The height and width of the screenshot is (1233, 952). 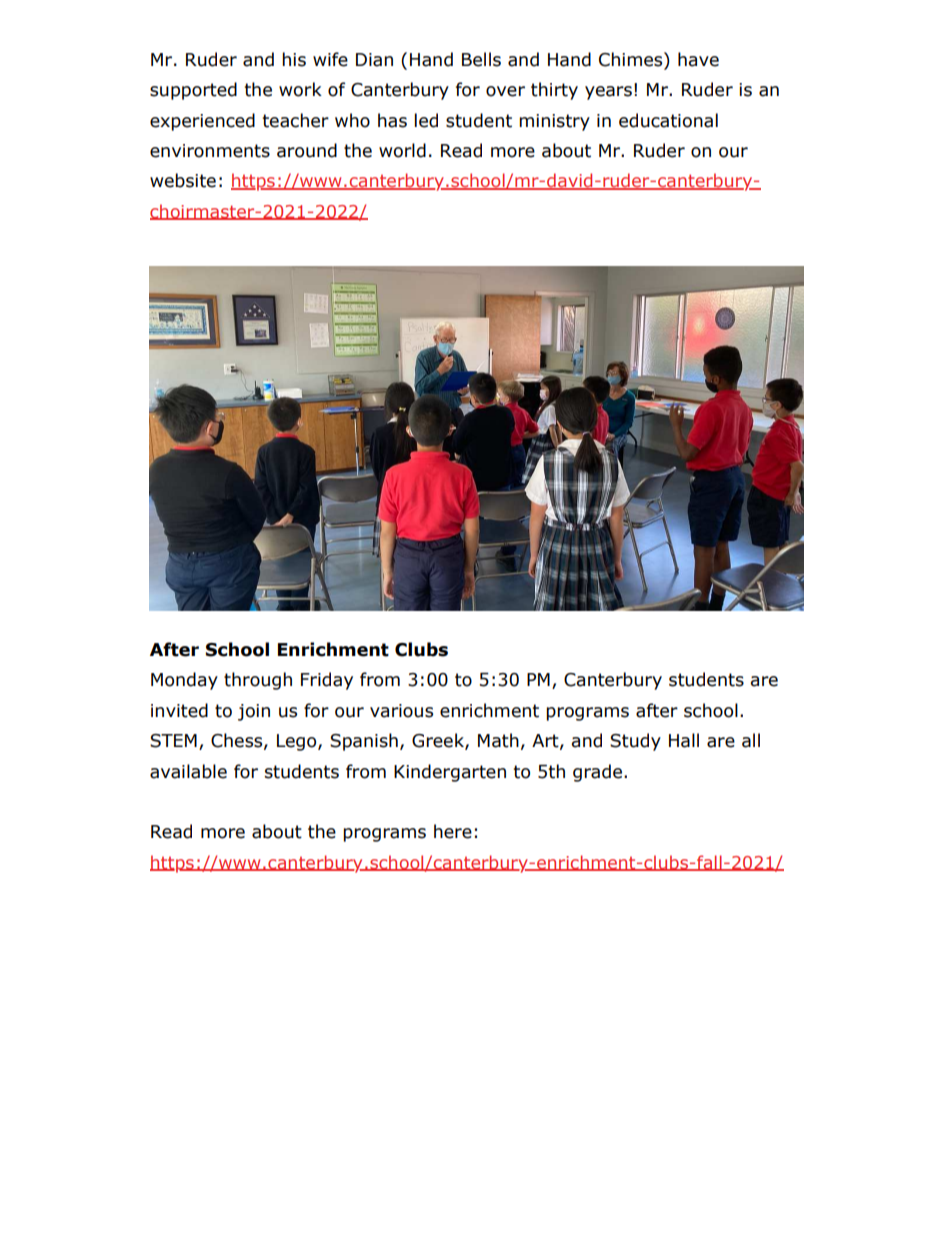 I want to click on world, so click(x=402, y=150).
